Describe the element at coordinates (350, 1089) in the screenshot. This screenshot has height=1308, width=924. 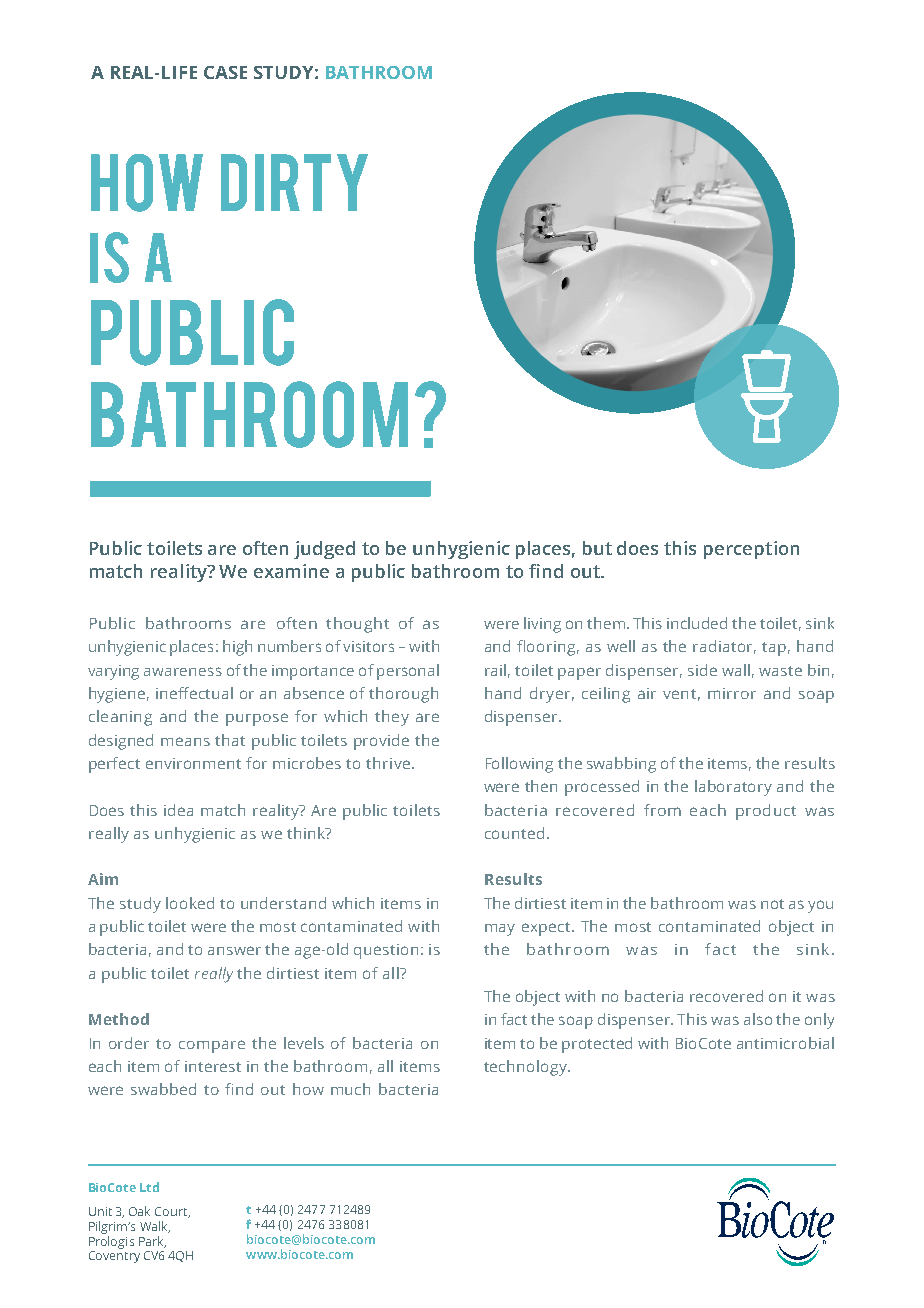
I see `much` at that location.
